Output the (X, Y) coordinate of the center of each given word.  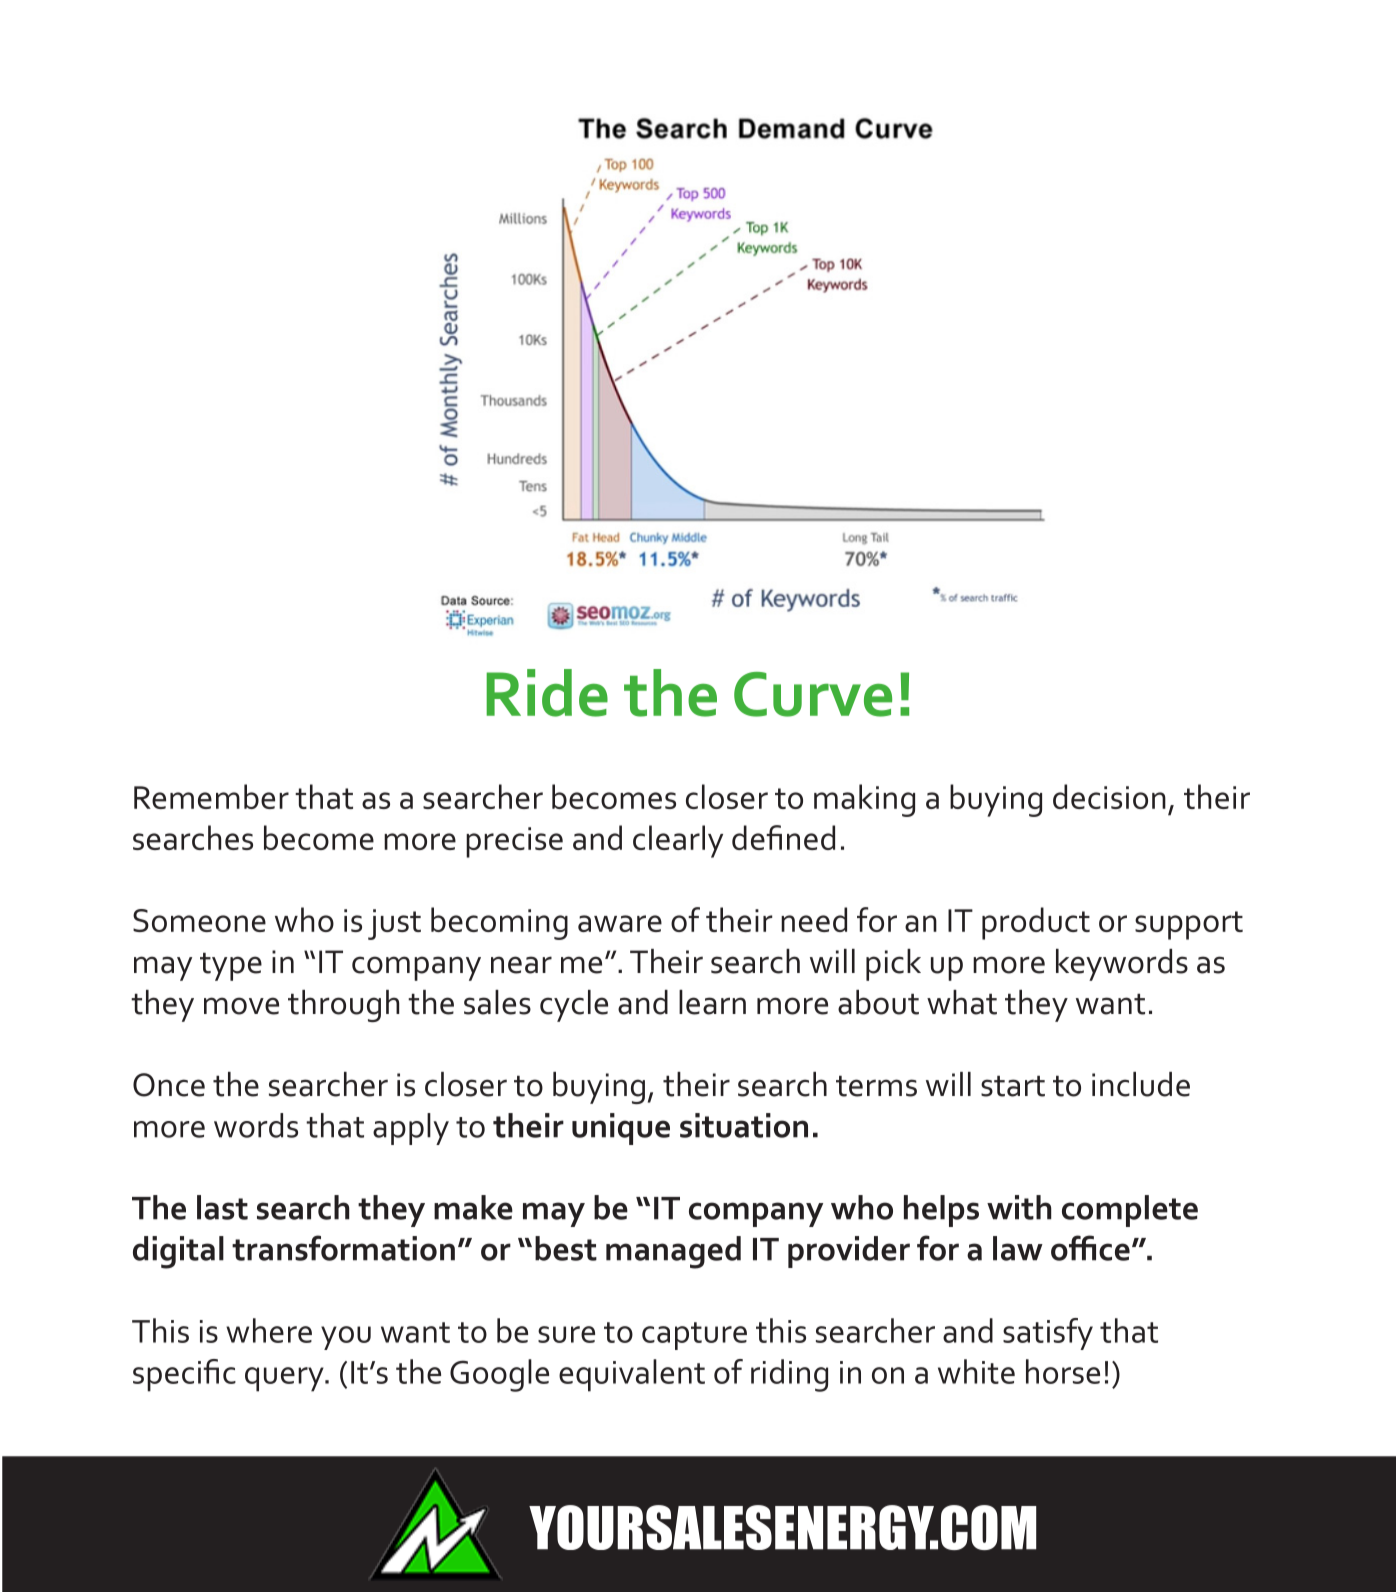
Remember (211, 796)
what (962, 1002)
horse (1063, 1371)
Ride (547, 693)
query (285, 1379)
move (241, 1006)
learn (712, 1002)
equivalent (632, 1375)
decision (1109, 796)
